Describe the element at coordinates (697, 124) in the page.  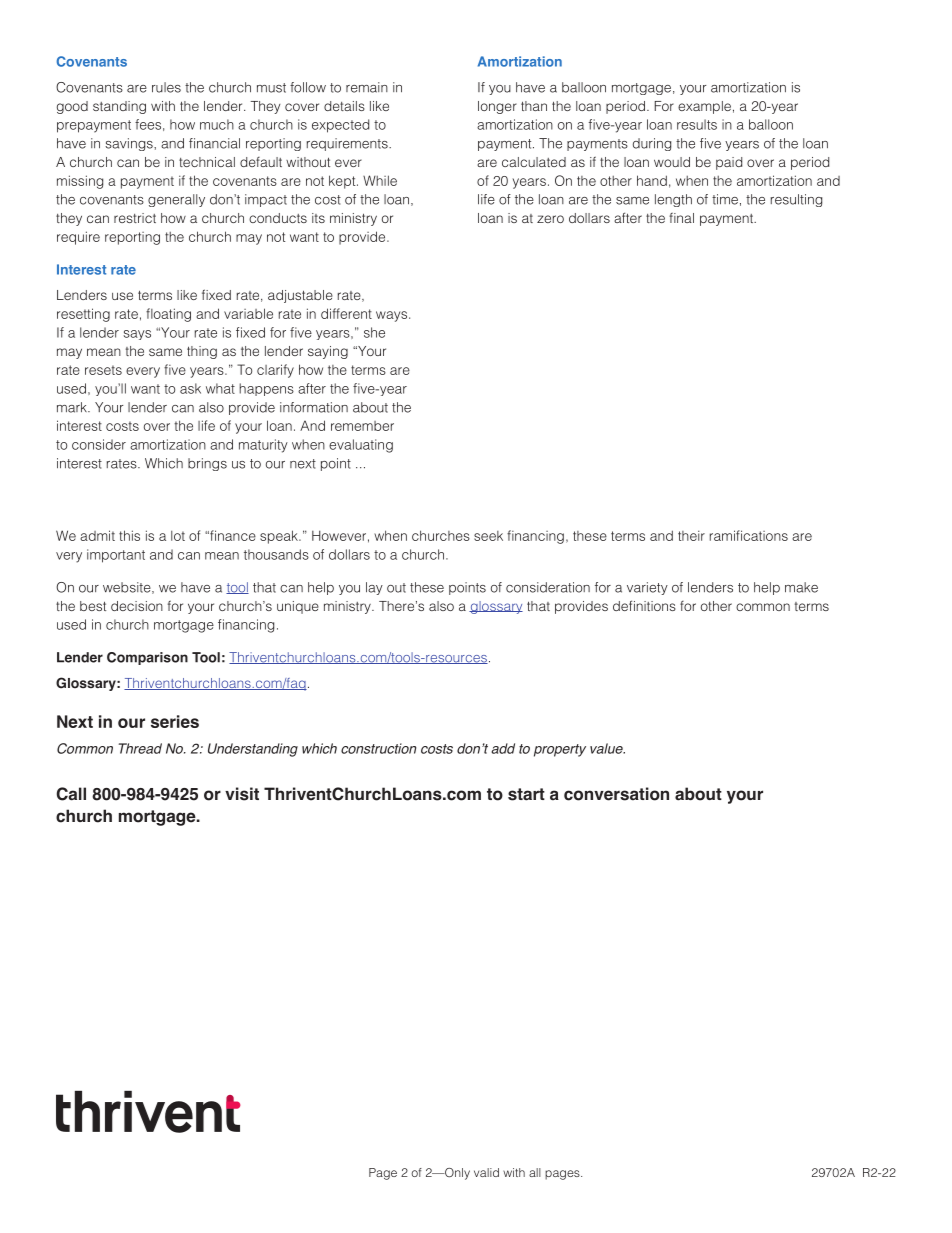
I see `results` at that location.
